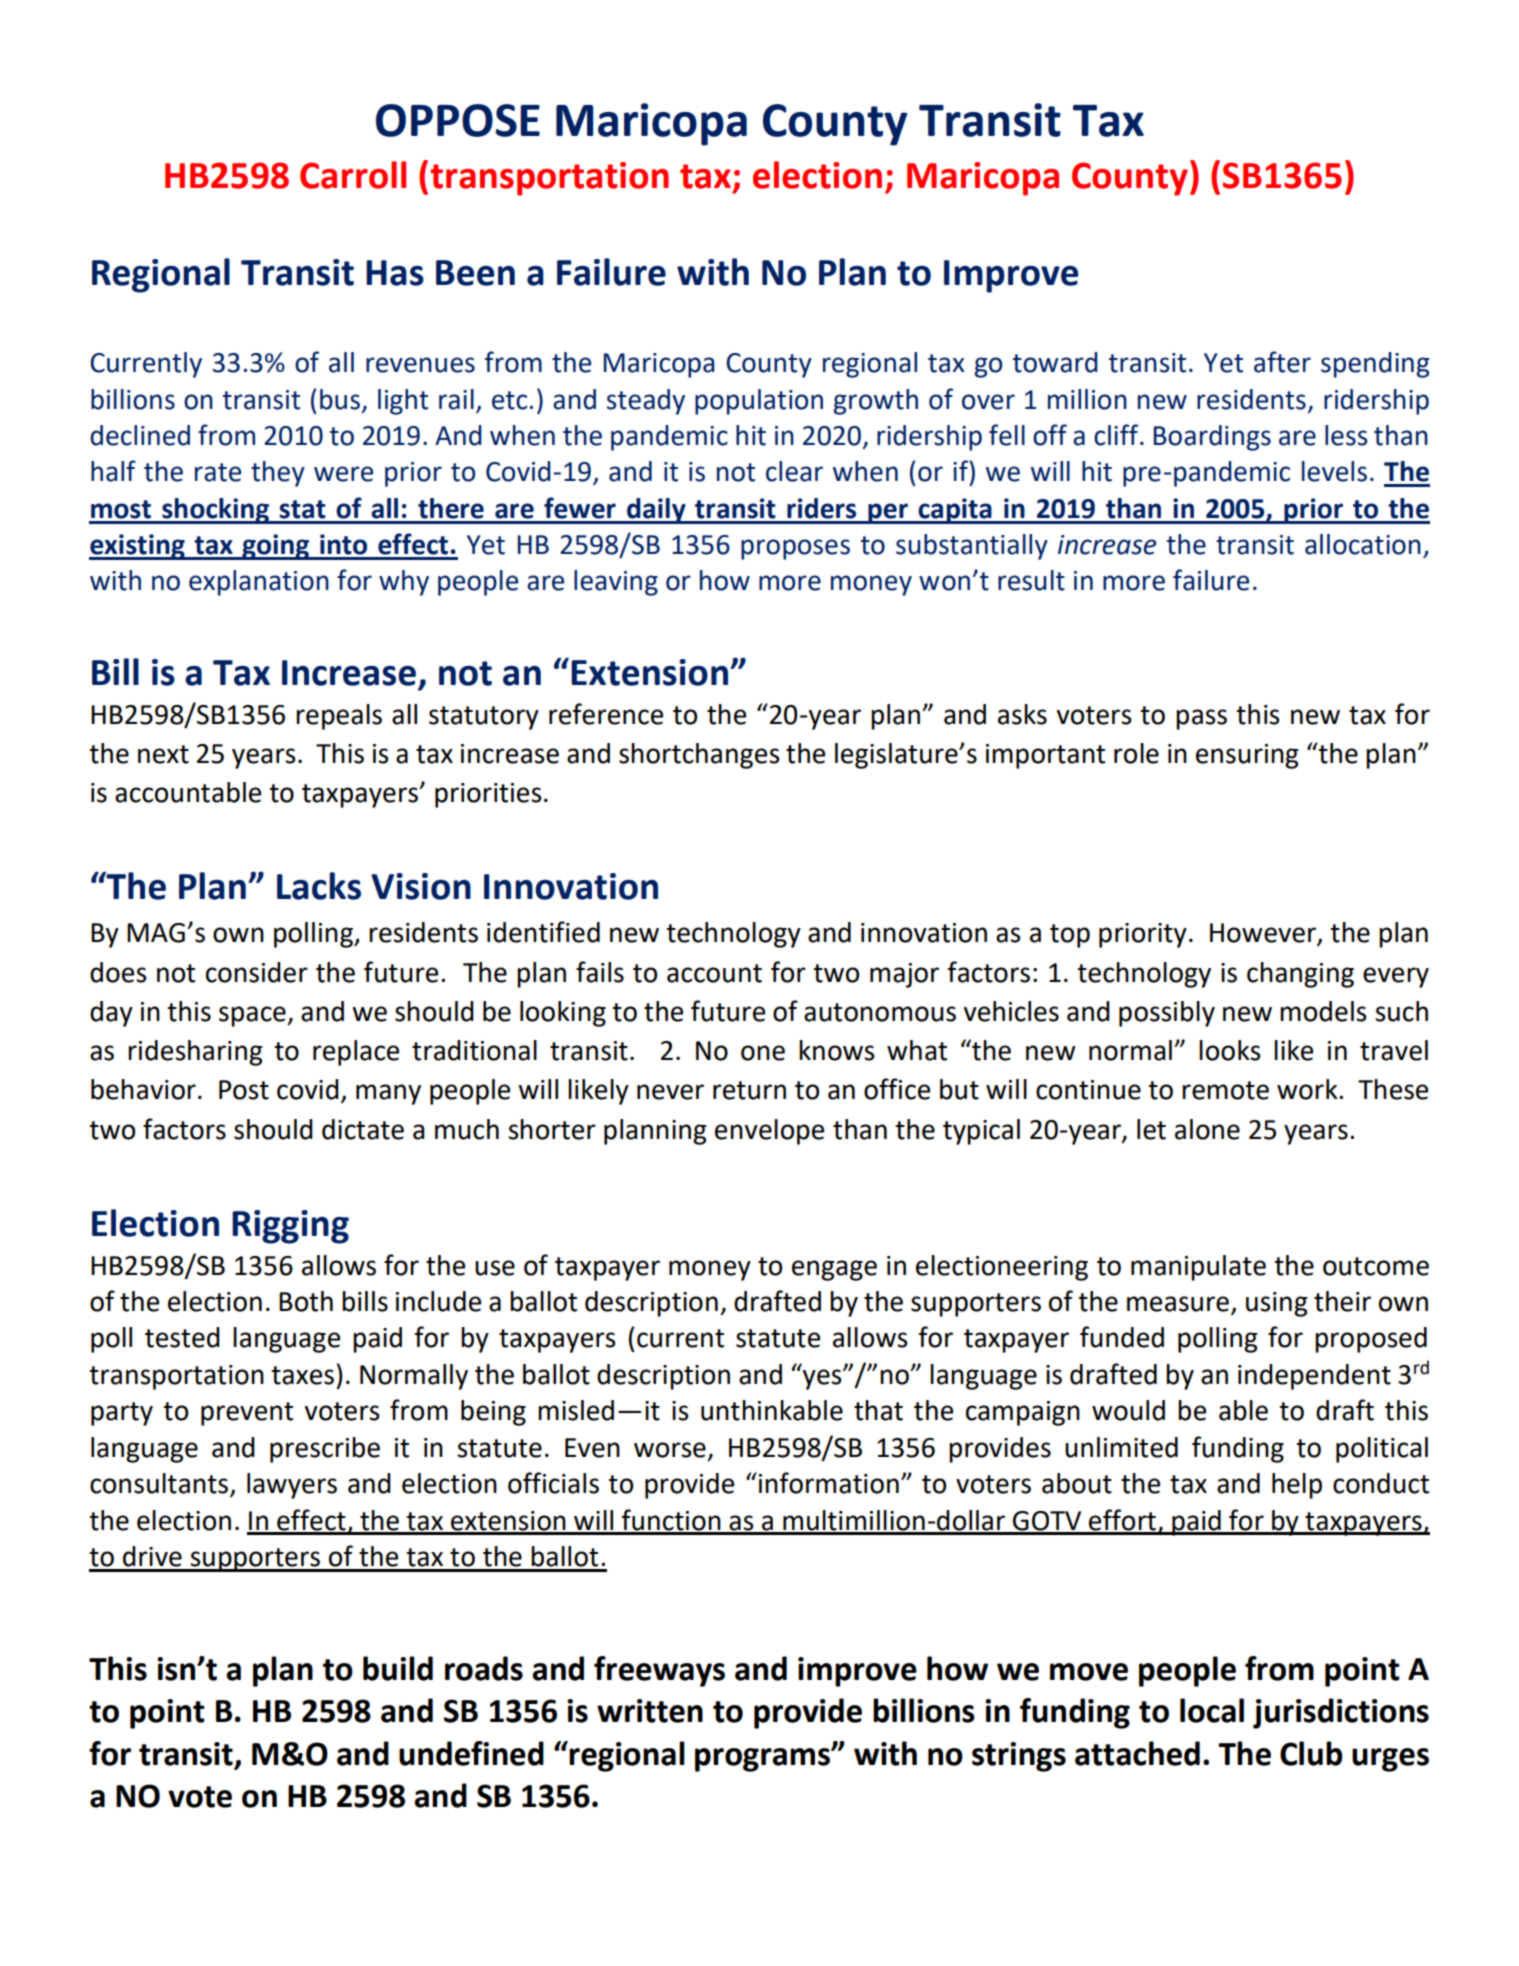 This screenshot has width=1519, height=1966. Describe the element at coordinates (650, 1711) in the screenshot. I see `written` at that location.
